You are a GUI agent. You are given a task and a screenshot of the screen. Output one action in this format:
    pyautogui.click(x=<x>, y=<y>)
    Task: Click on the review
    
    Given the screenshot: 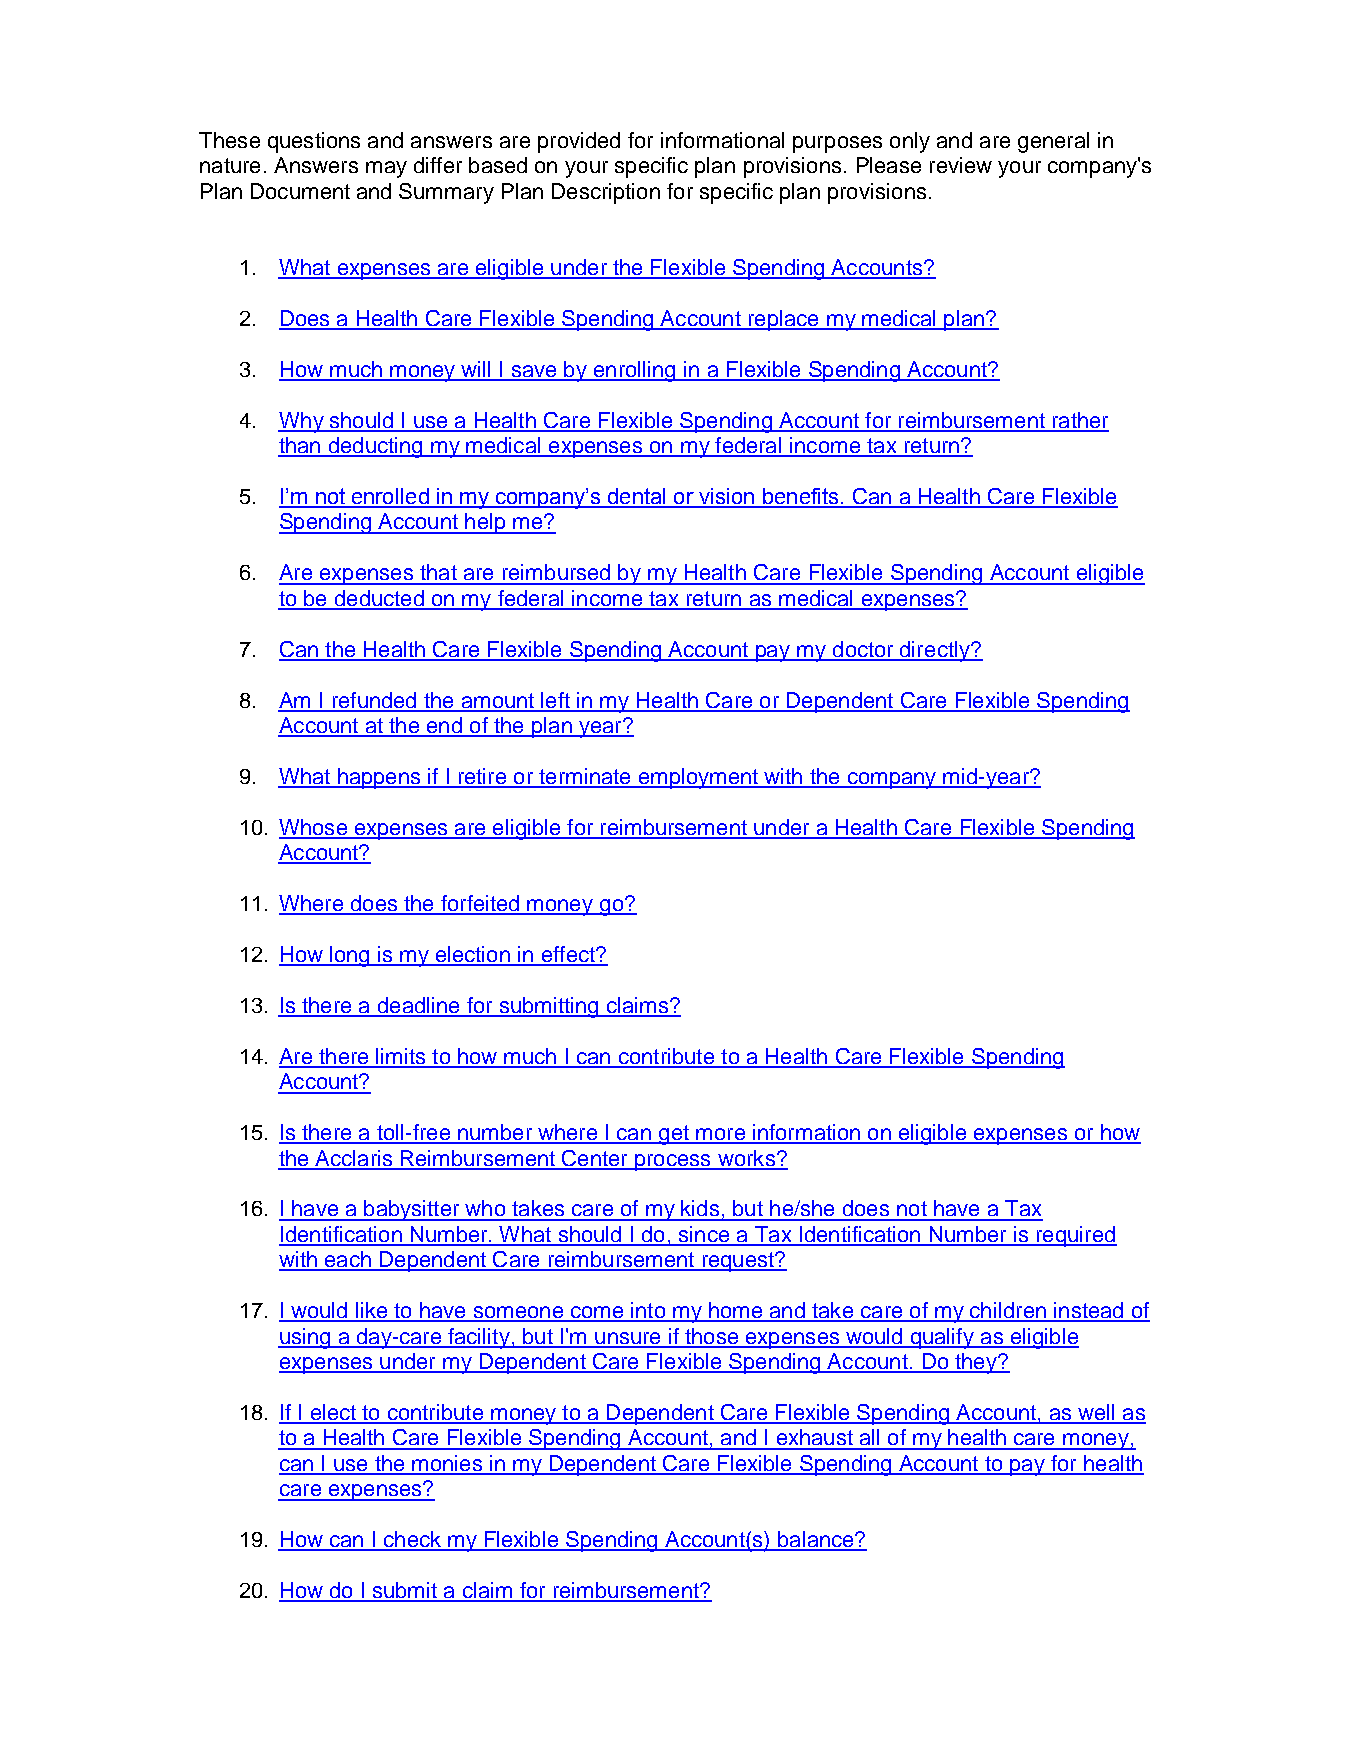 What is the action you would take?
    pyautogui.click(x=961, y=165)
